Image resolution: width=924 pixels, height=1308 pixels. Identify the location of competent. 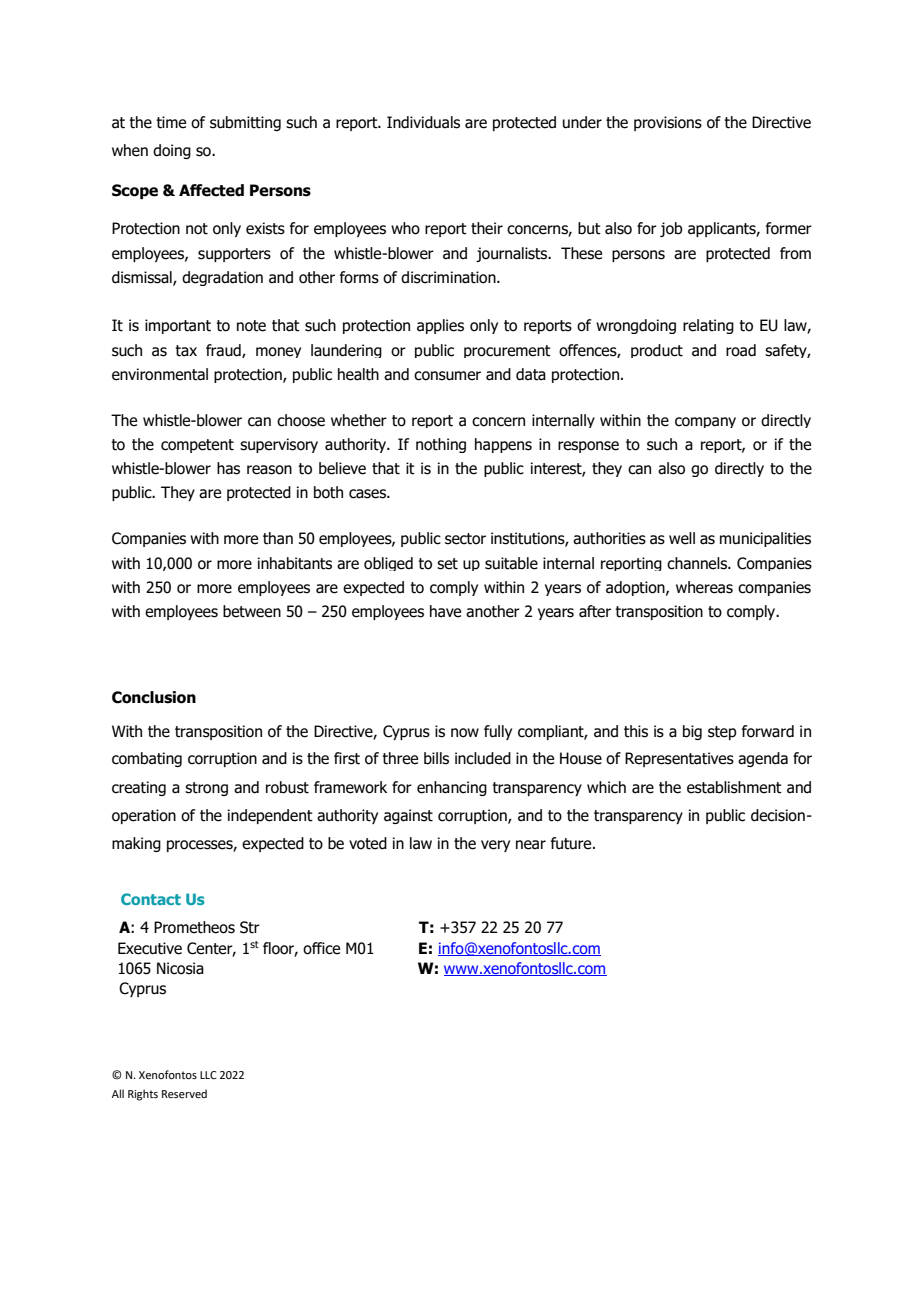
(197, 446).
